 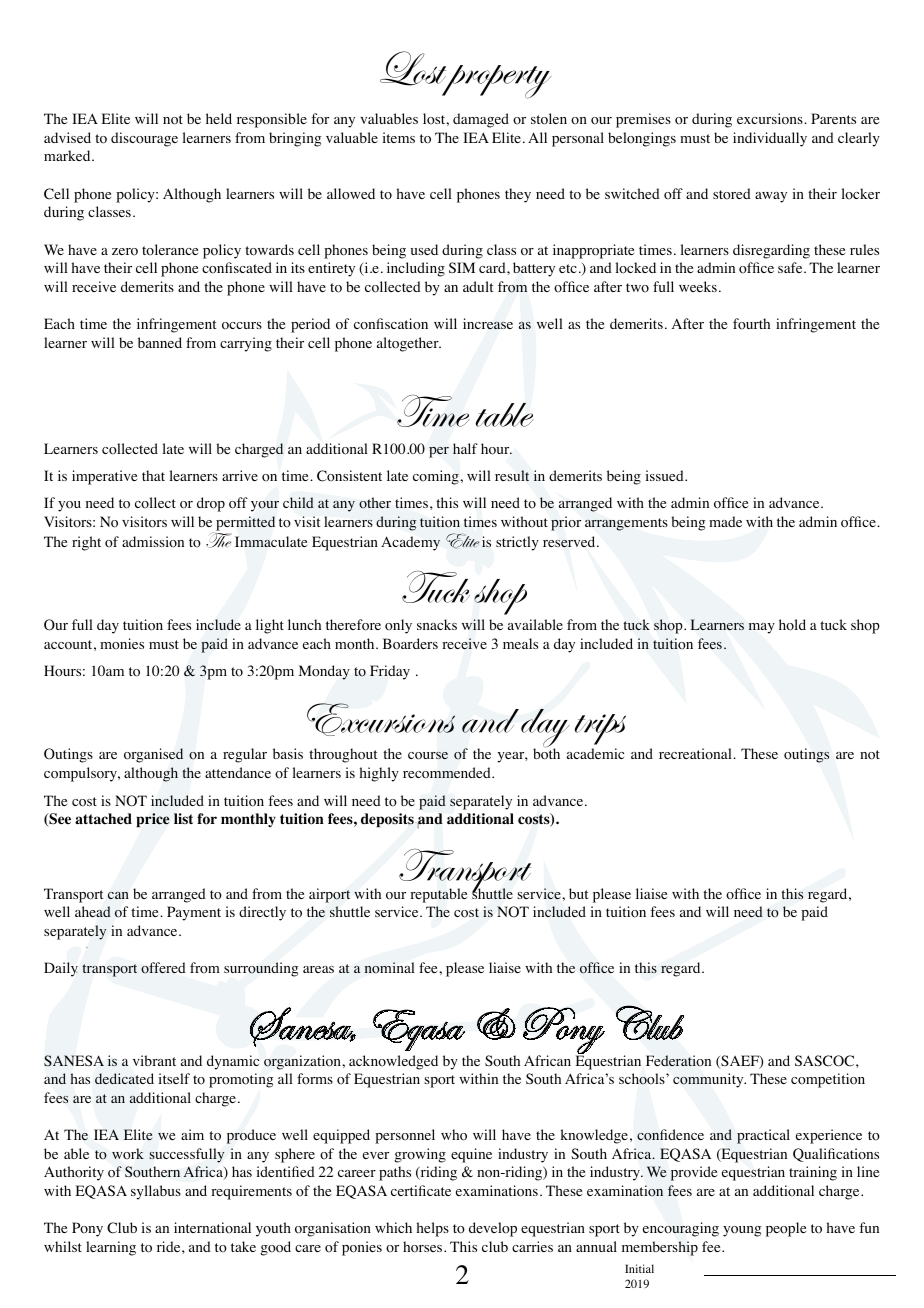 What do you see at coordinates (762, 628) in the screenshot?
I see `may` at bounding box center [762, 628].
